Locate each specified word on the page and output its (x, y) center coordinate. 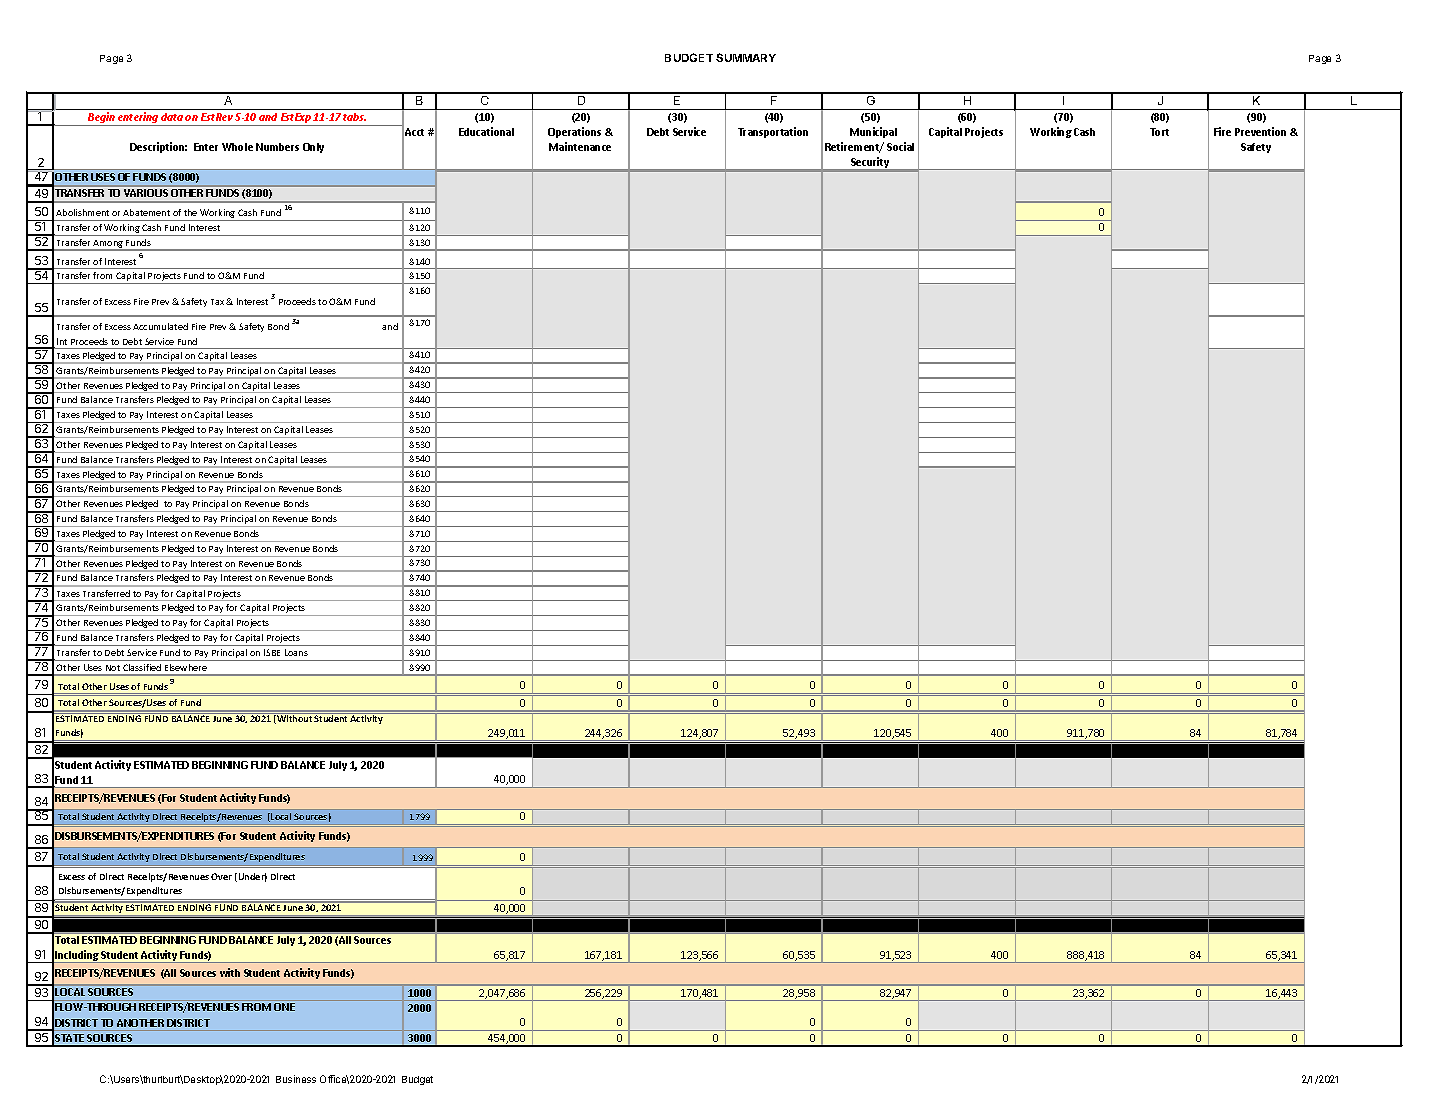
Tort (1159, 132)
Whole (237, 147)
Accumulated (160, 326)
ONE (284, 1007)
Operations (574, 132)
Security (870, 164)
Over (221, 876)
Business (296, 1079)
